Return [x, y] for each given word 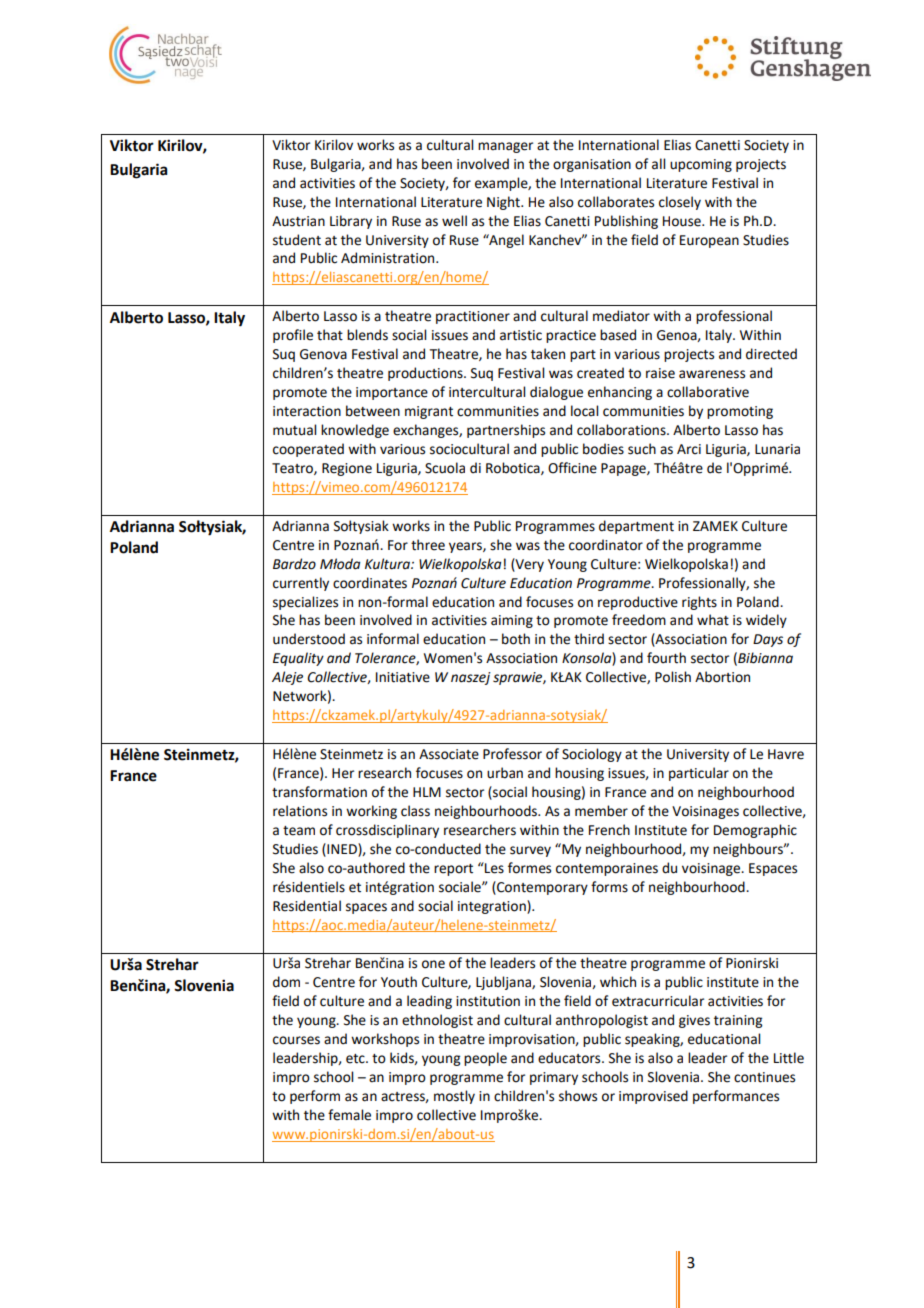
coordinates [370, 583]
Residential [307, 906]
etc [356, 1059]
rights [699, 603]
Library [351, 222]
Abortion [722, 677]
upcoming [701, 165]
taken [548, 354]
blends [367, 335]
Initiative [403, 677]
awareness [712, 374]
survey [530, 851]
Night [504, 203]
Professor [512, 754]
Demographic [755, 831]
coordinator [606, 545]
